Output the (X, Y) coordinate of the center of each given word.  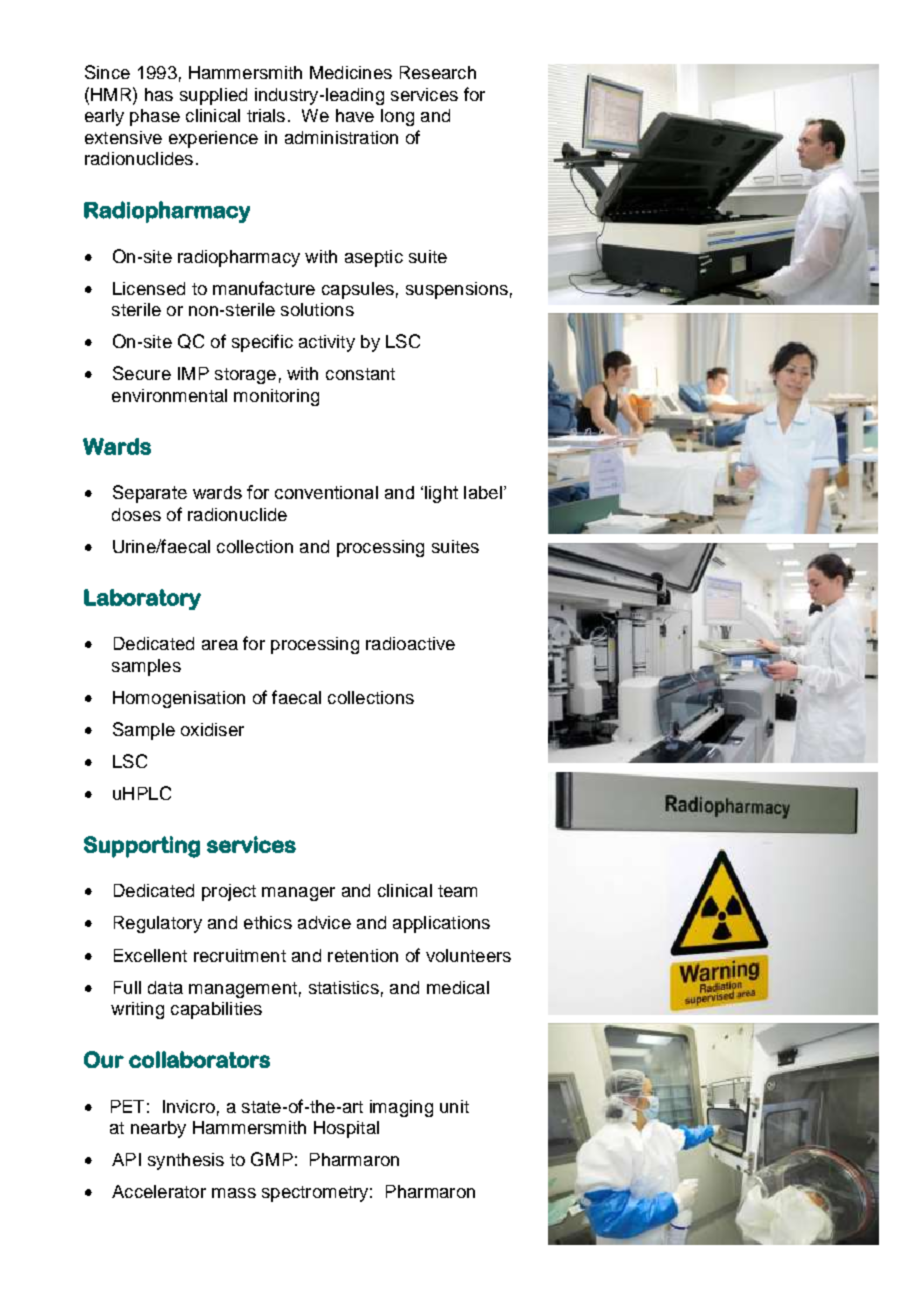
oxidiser (212, 729)
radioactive (410, 643)
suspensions (457, 290)
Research (438, 72)
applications (441, 924)
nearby (158, 1129)
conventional (326, 492)
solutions (317, 309)
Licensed (149, 288)
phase (155, 117)
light (441, 494)
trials (266, 115)
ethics (268, 922)
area (220, 645)
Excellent (150, 955)
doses (136, 514)
